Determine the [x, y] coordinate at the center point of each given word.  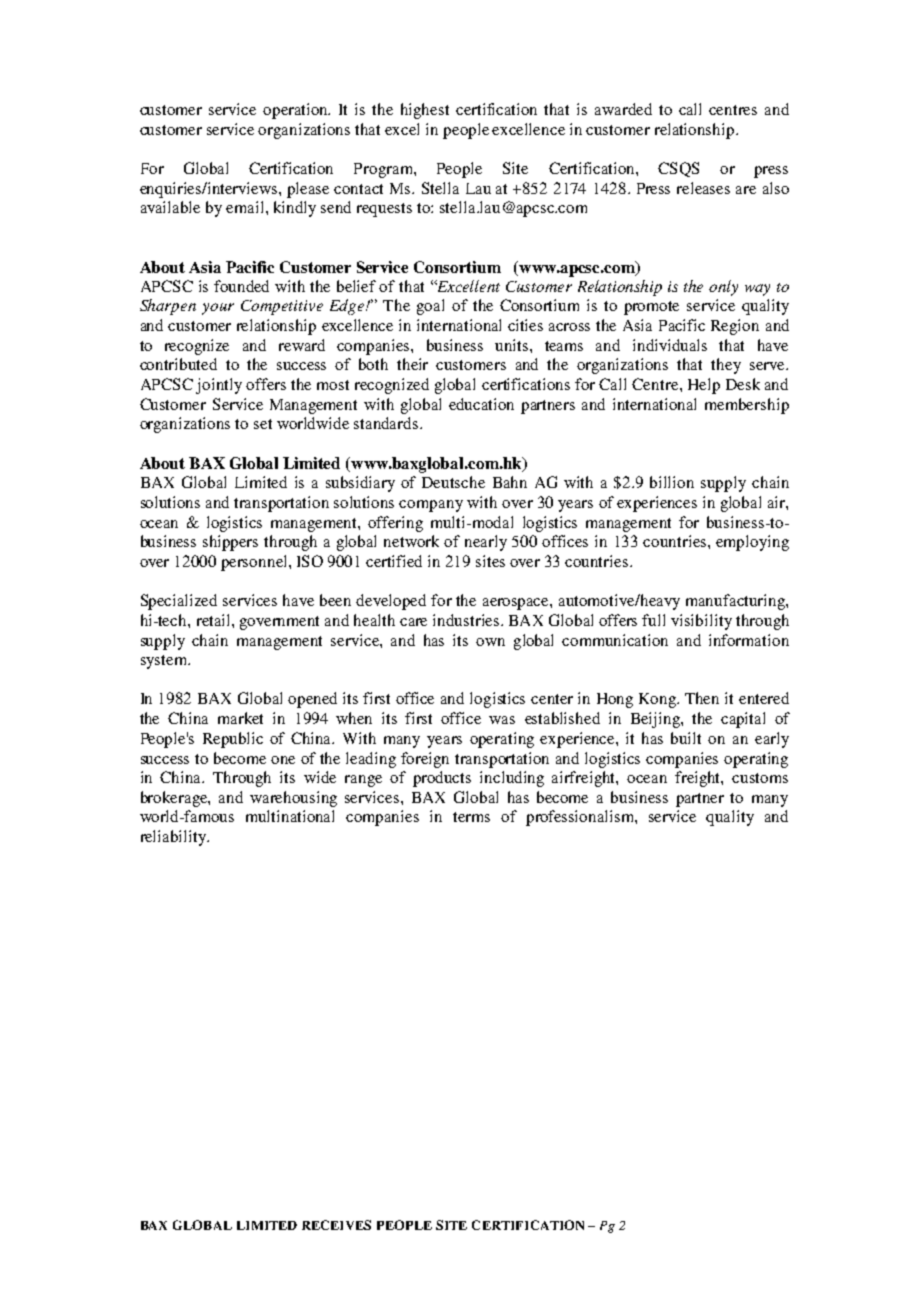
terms [471, 817]
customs [760, 778]
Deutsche [453, 482]
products [442, 779]
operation [296, 111]
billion [672, 482]
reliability [175, 838]
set [263, 424]
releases [703, 188]
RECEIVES [336, 1225]
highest [425, 111]
